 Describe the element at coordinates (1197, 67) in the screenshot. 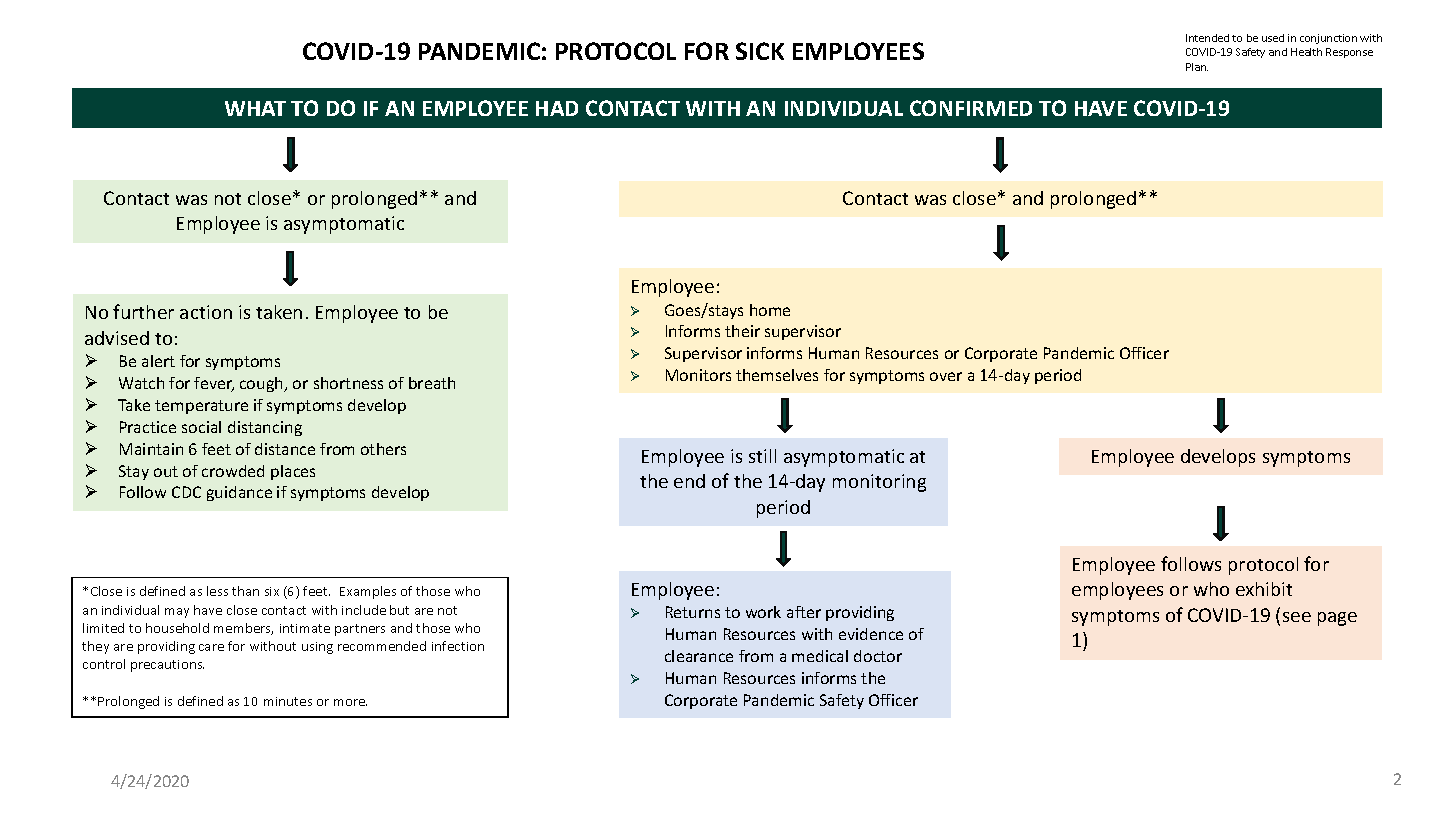

I see `Plan` at that location.
